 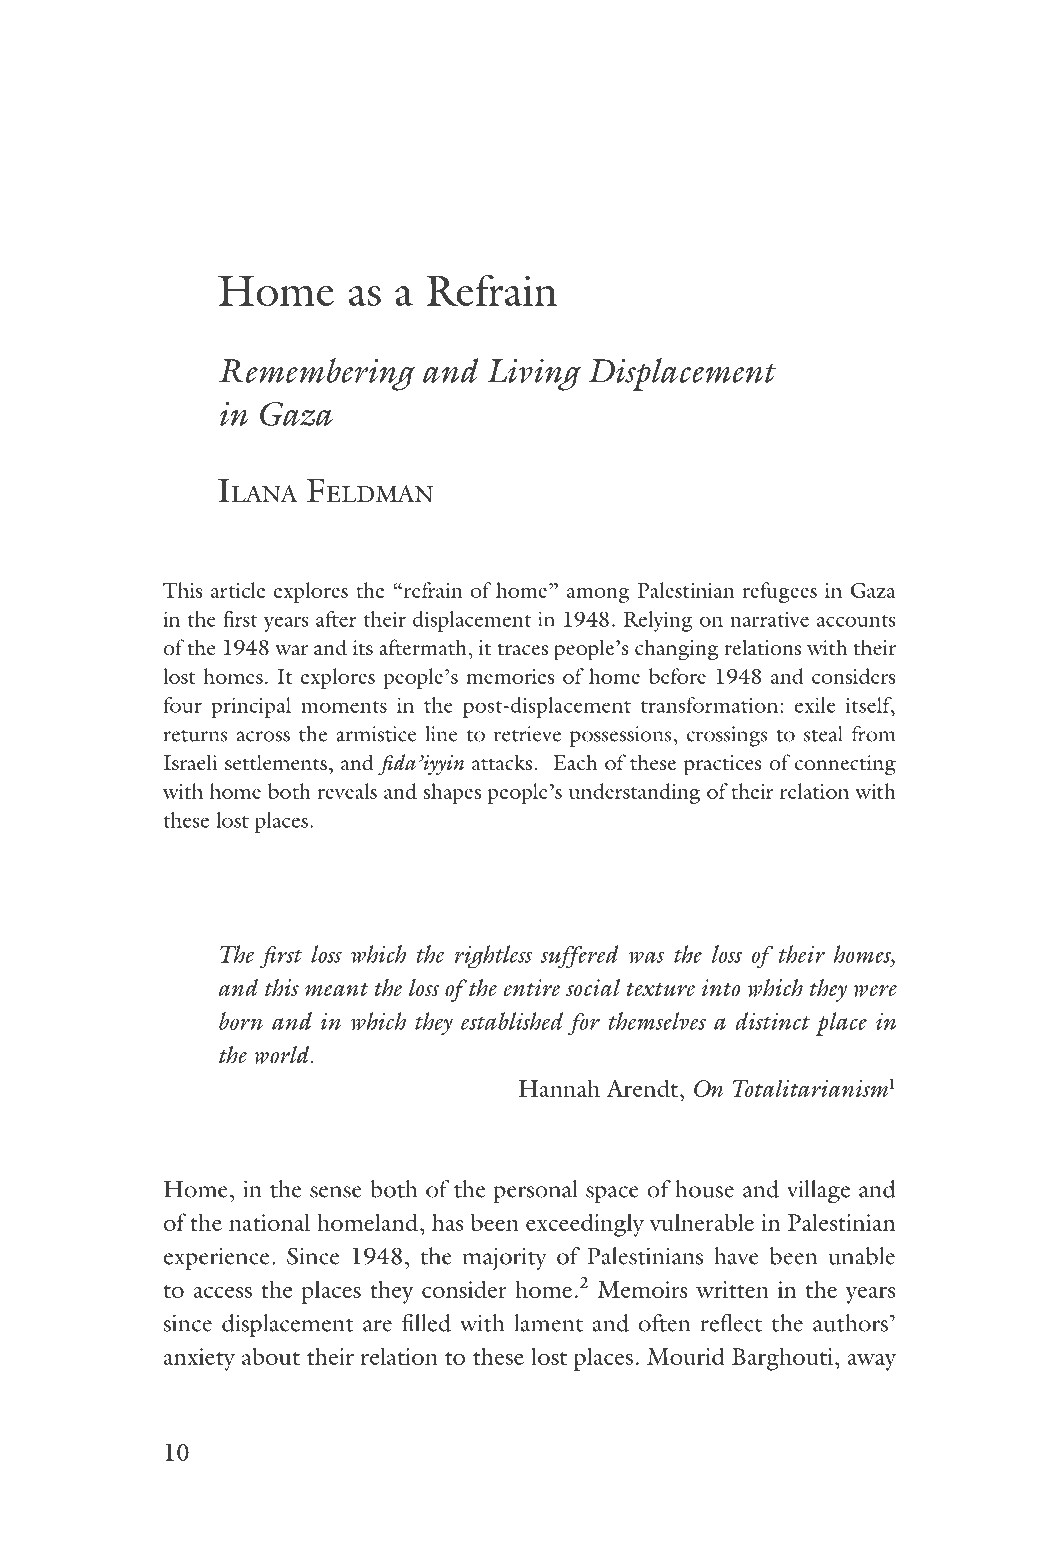 What do you see at coordinates (534, 375) in the screenshot?
I see `Living` at bounding box center [534, 375].
